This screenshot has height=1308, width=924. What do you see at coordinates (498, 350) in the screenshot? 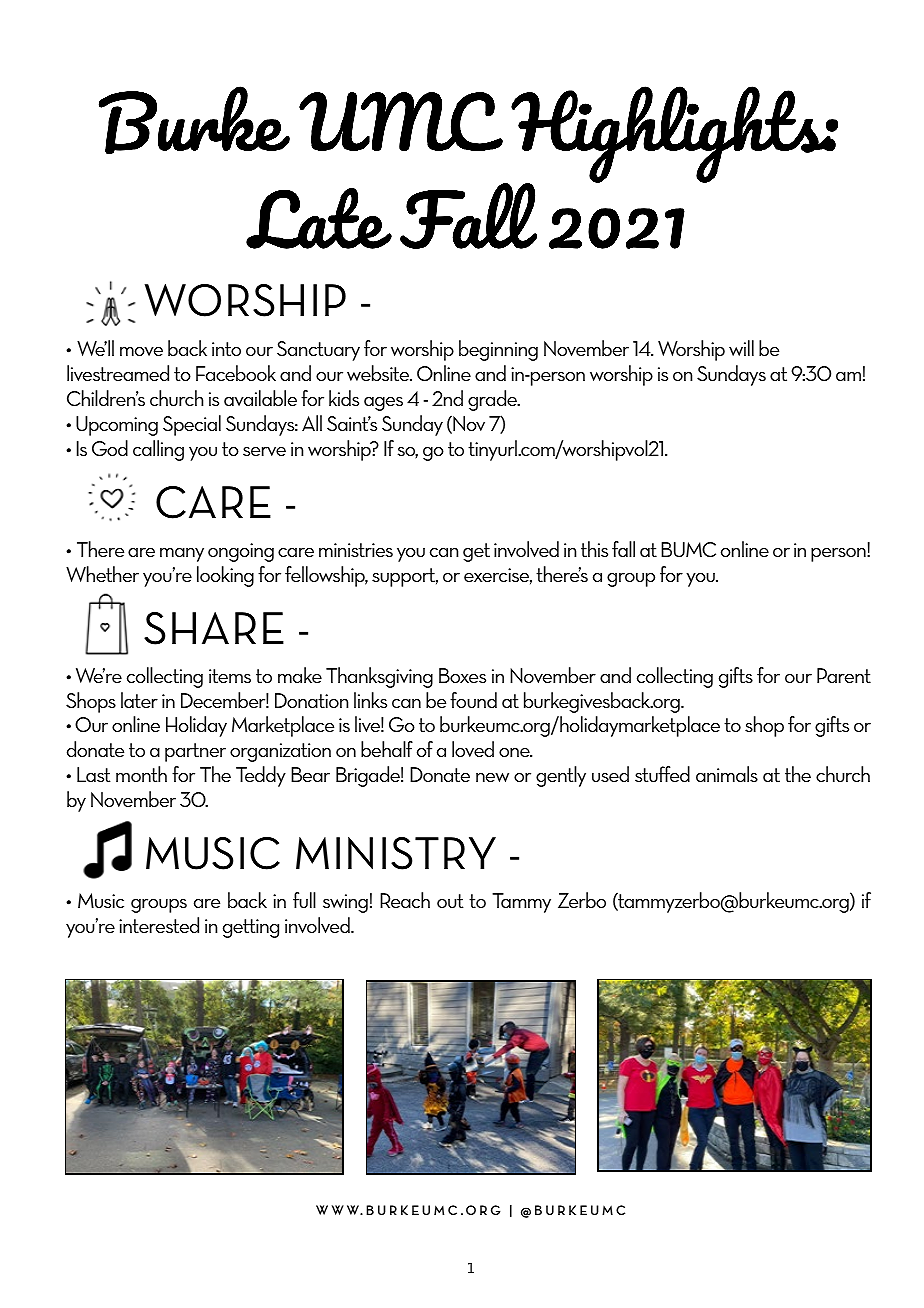
I see `beginning` at bounding box center [498, 350].
